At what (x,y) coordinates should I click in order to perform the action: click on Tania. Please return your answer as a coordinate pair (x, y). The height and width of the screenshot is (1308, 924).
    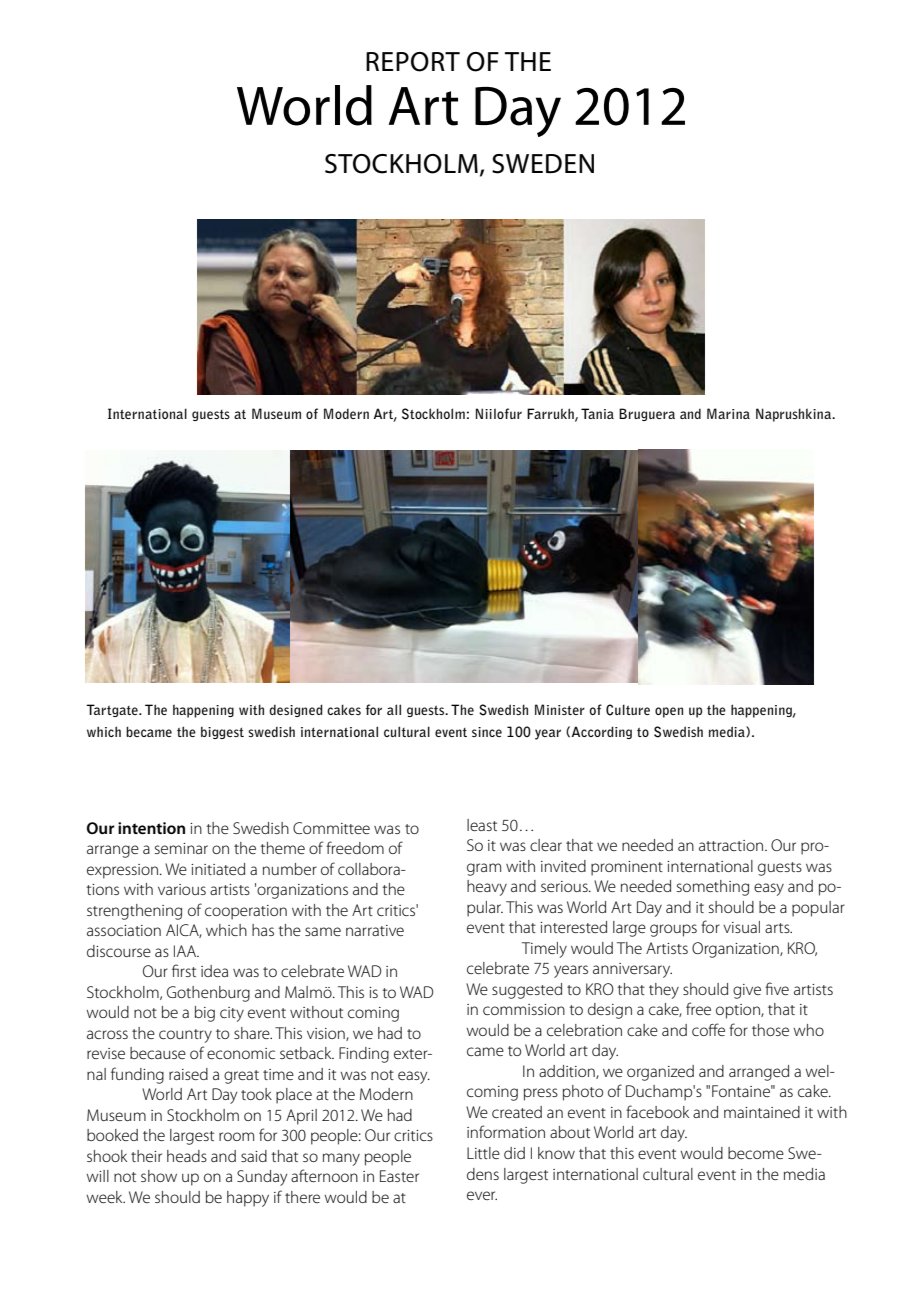
    Looking at the image, I should click on (597, 413).
